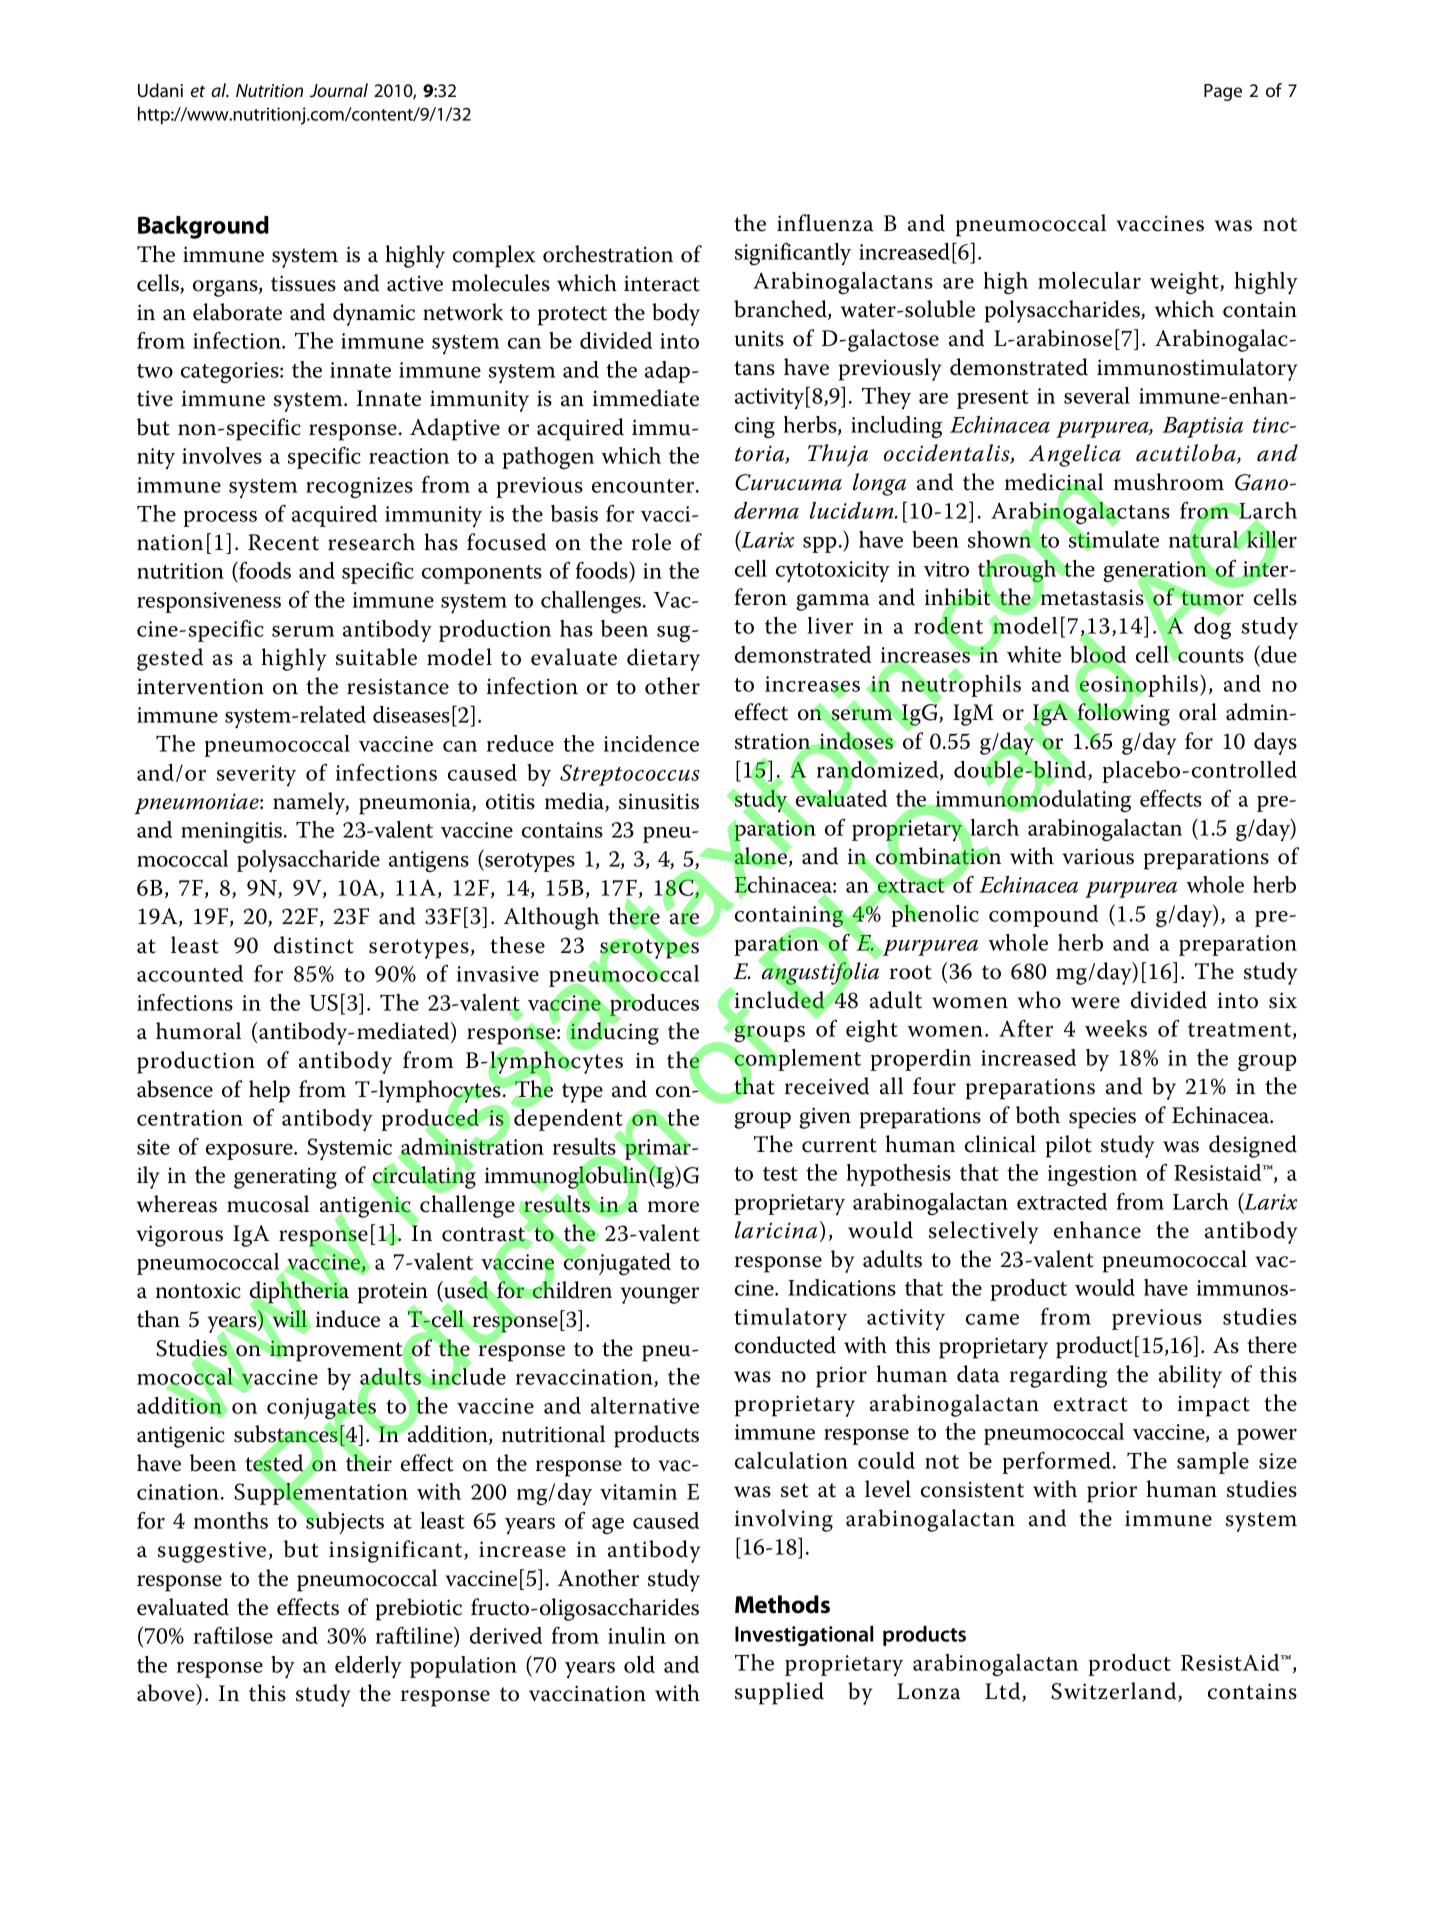 This page has width=1434, height=1911. Describe the element at coordinates (233, 832) in the page. I see `meningitis` at that location.
